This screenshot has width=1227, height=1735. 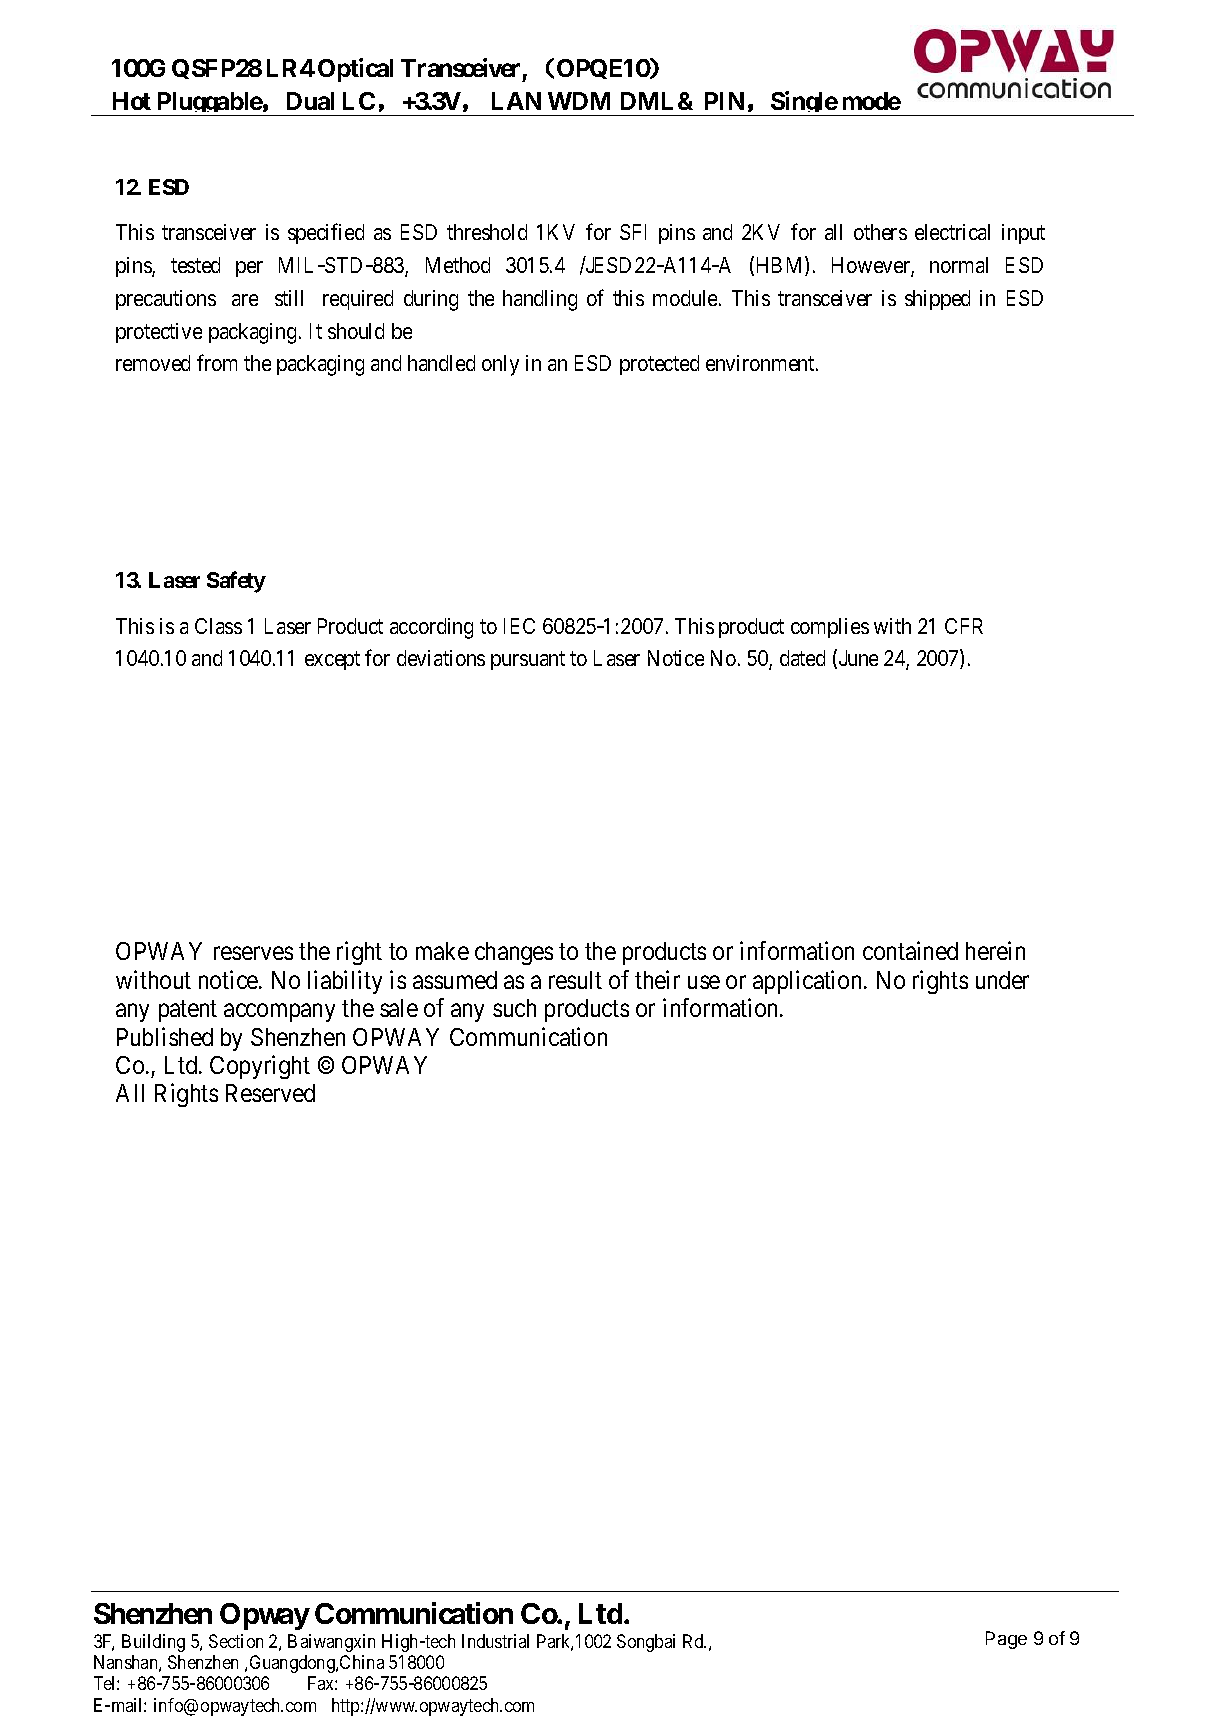 What do you see at coordinates (514, 953) in the screenshot?
I see `changes` at bounding box center [514, 953].
